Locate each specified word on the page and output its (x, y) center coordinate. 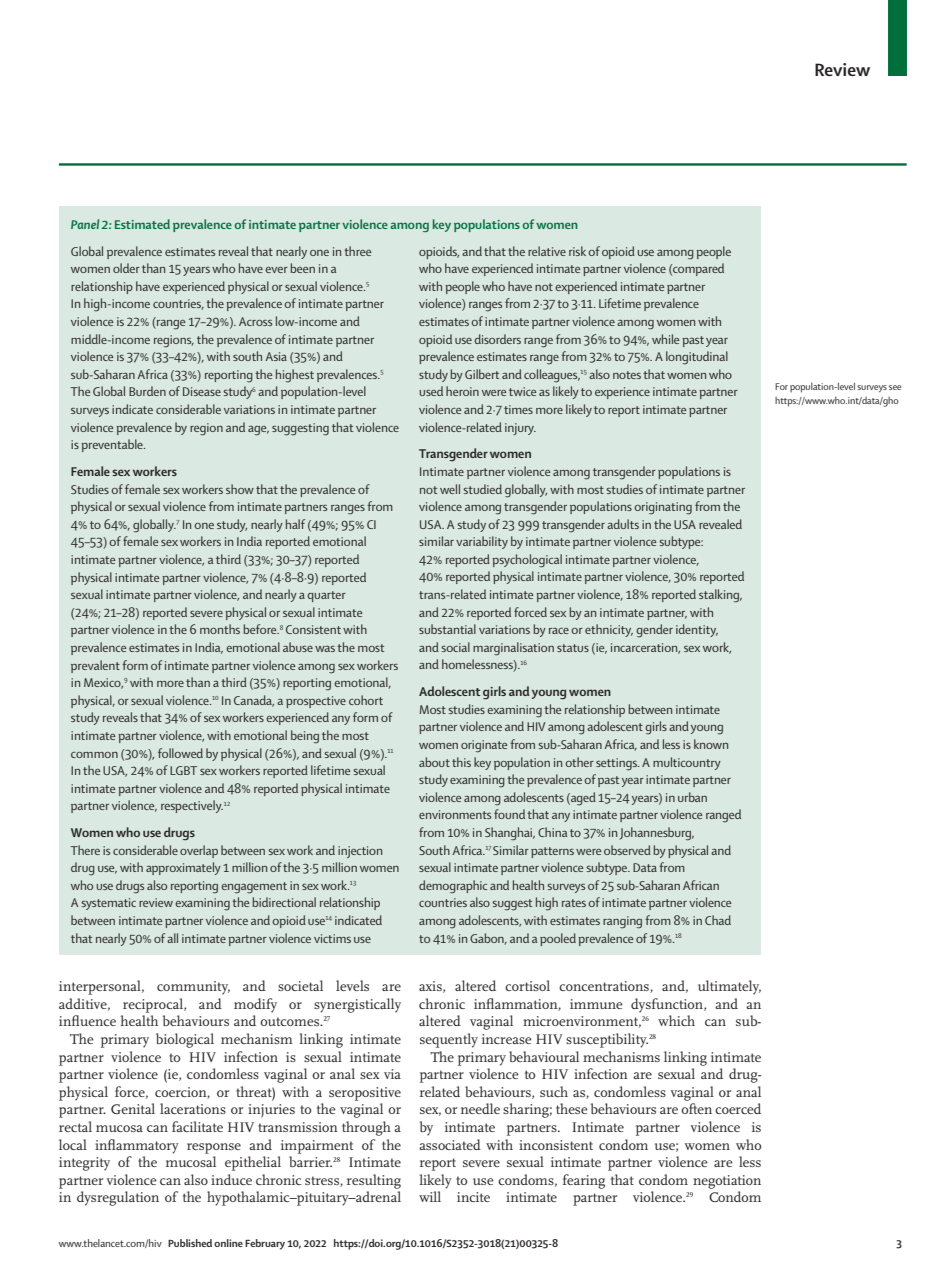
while (665, 339)
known (711, 744)
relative (547, 251)
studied (482, 489)
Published (190, 1243)
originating (663, 508)
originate (484, 746)
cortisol (527, 985)
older (126, 268)
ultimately (729, 987)
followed (180, 753)
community (193, 988)
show (240, 489)
